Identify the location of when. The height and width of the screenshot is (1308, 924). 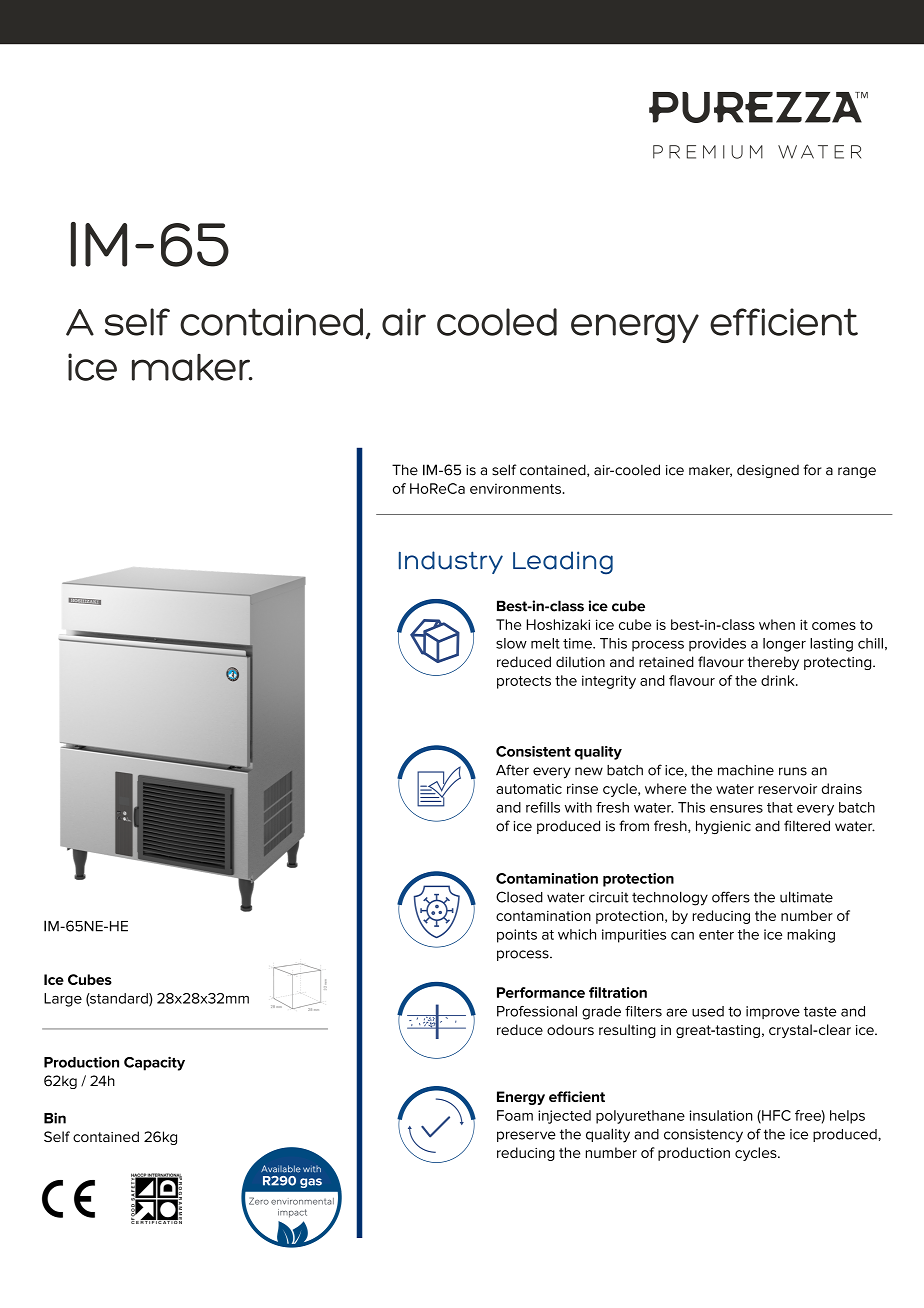
(777, 624).
